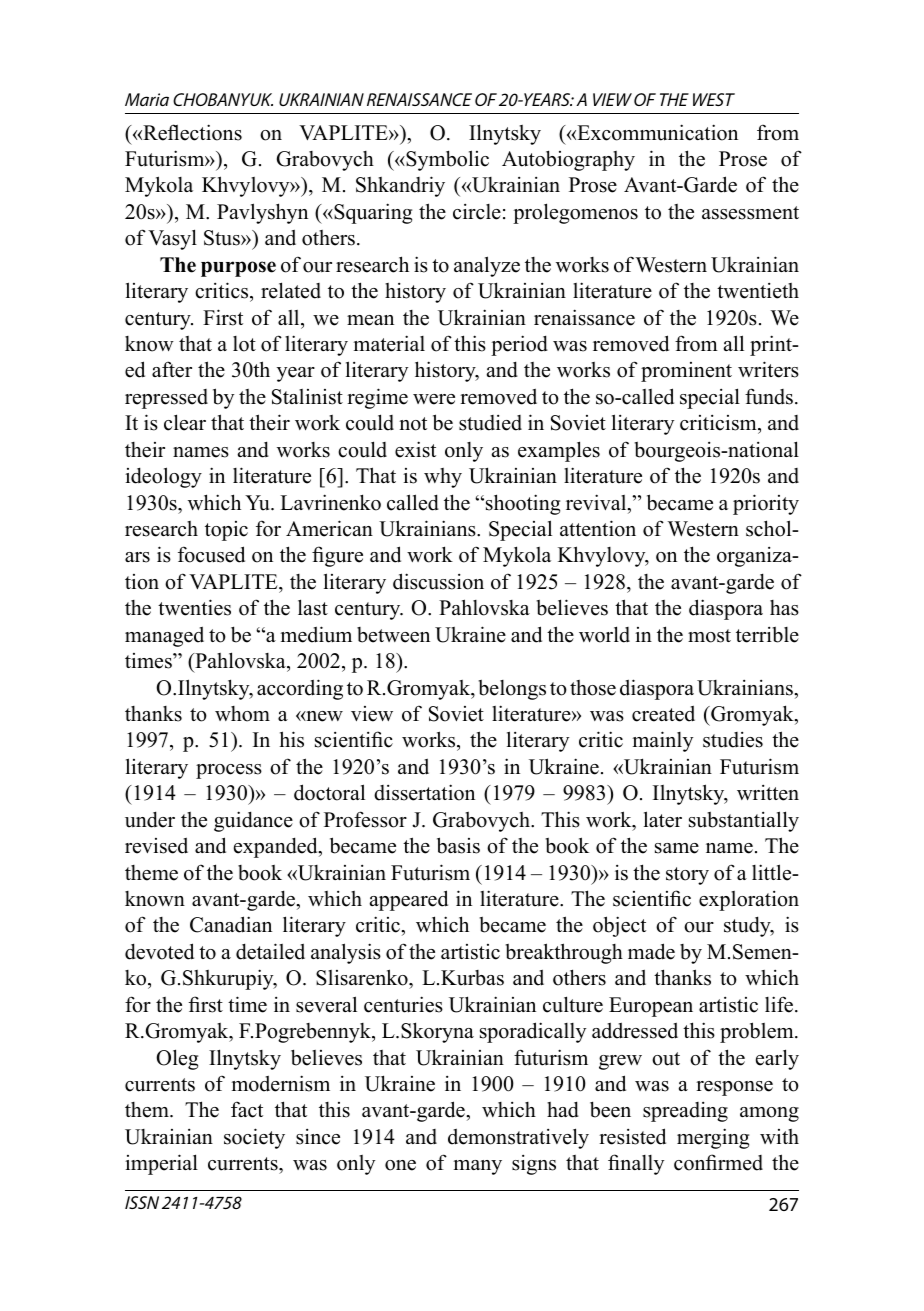  Describe the element at coordinates (512, 690) in the document. I see `belongs` at that location.
